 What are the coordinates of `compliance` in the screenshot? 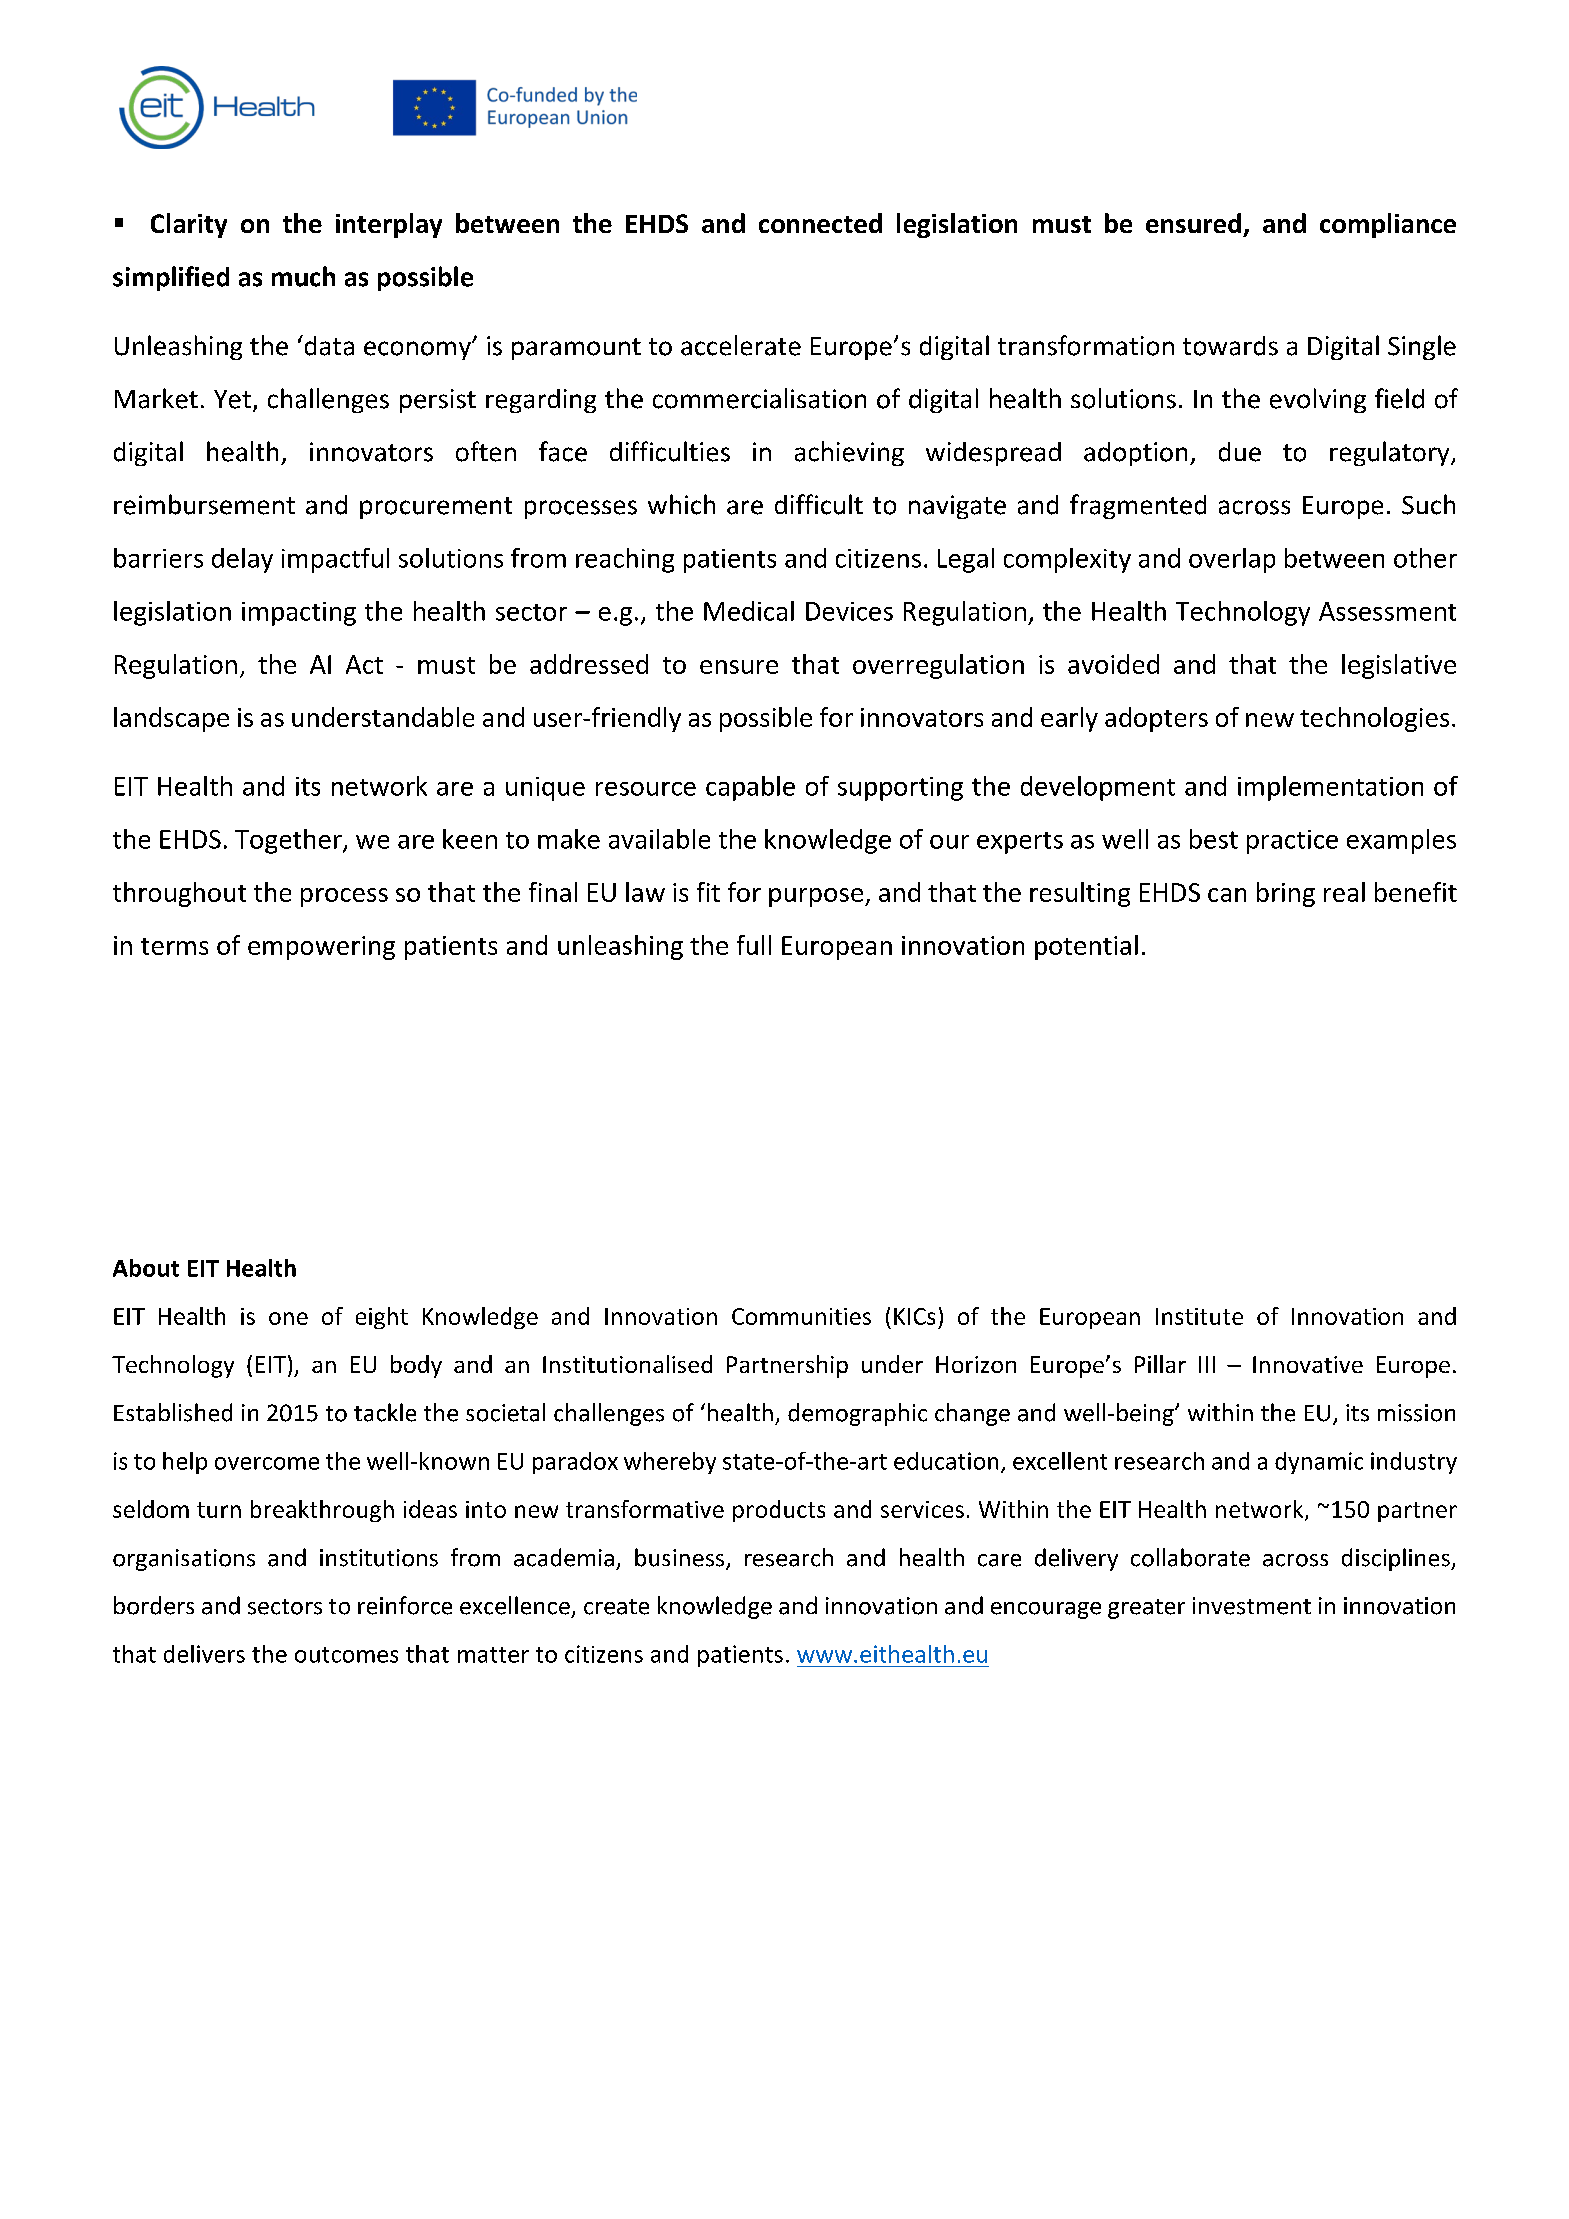 It's located at (1388, 225).
